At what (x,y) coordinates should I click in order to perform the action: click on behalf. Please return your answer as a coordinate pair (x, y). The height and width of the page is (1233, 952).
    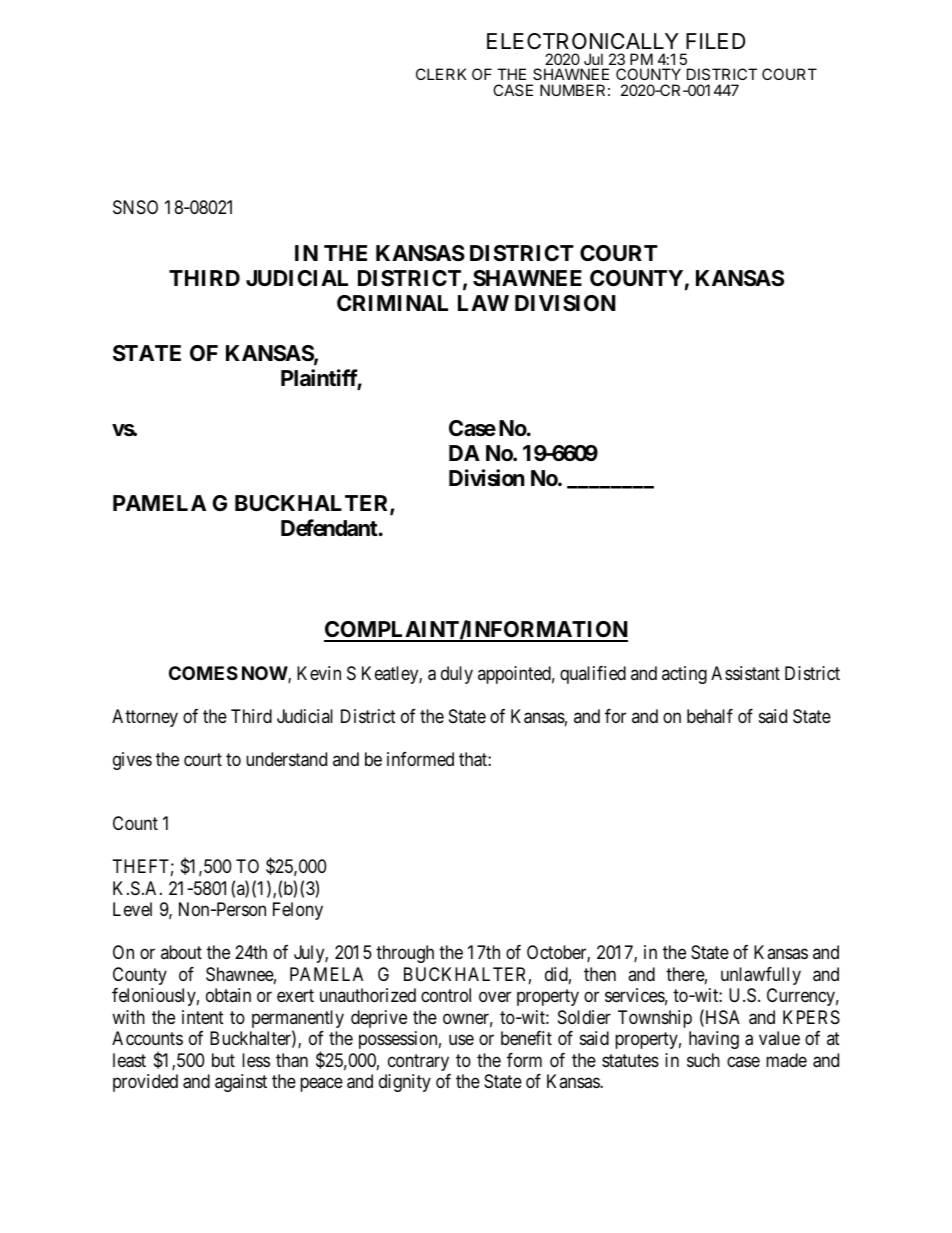
    Looking at the image, I should click on (710, 716).
